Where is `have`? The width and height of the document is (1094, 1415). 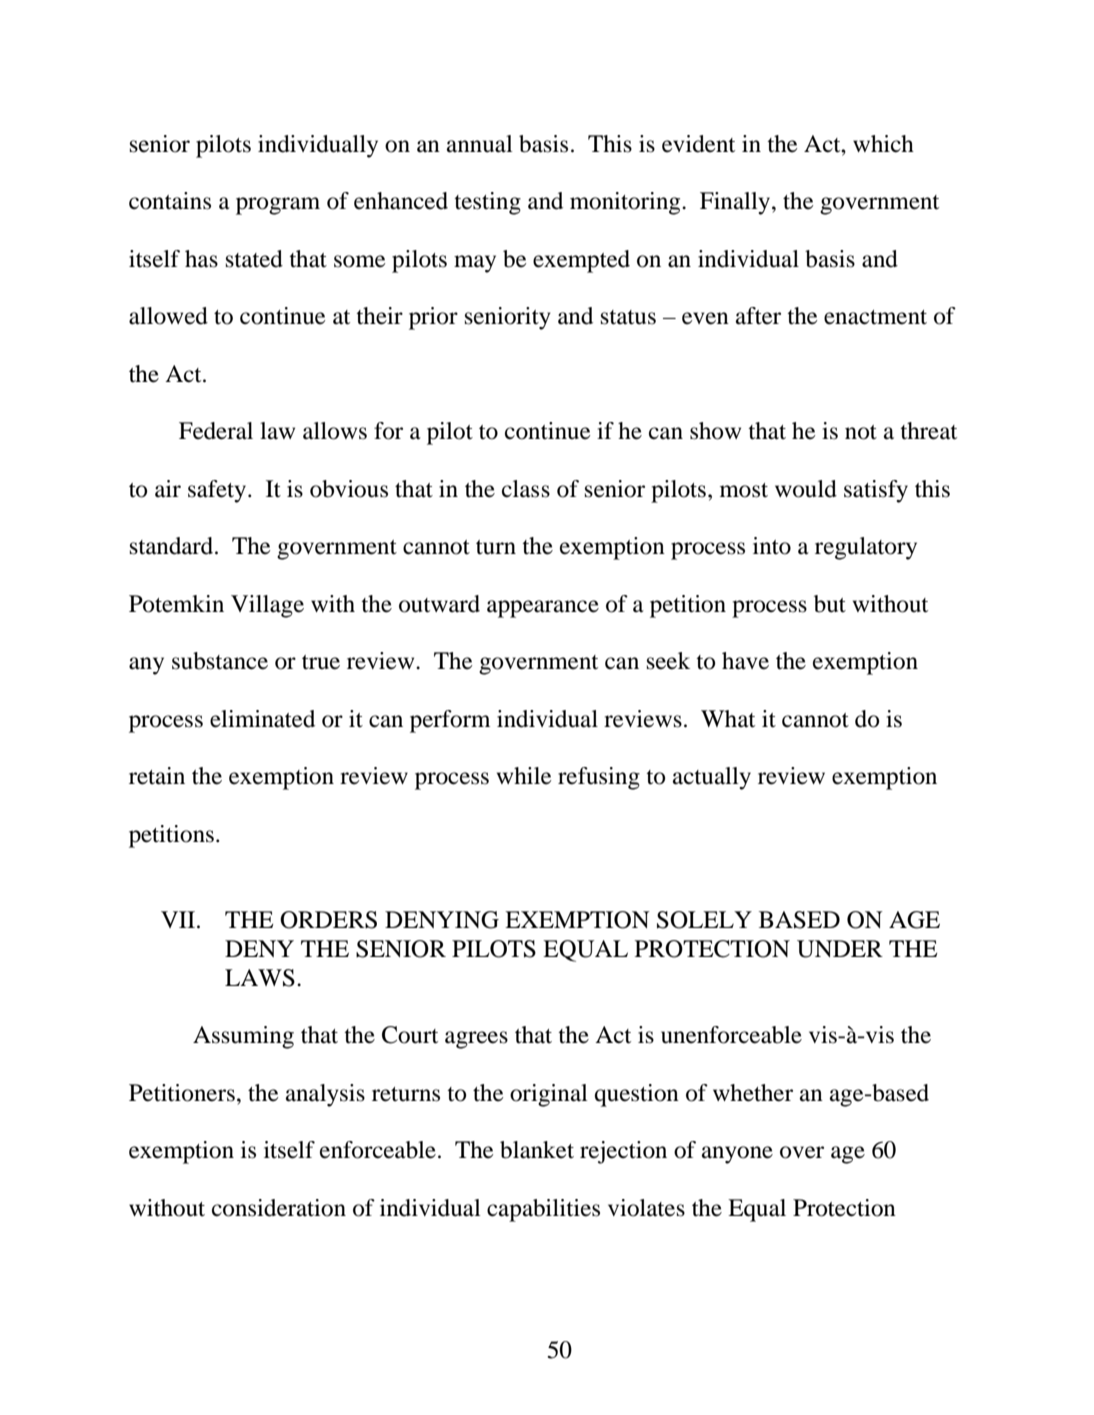
have is located at coordinates (745, 661).
